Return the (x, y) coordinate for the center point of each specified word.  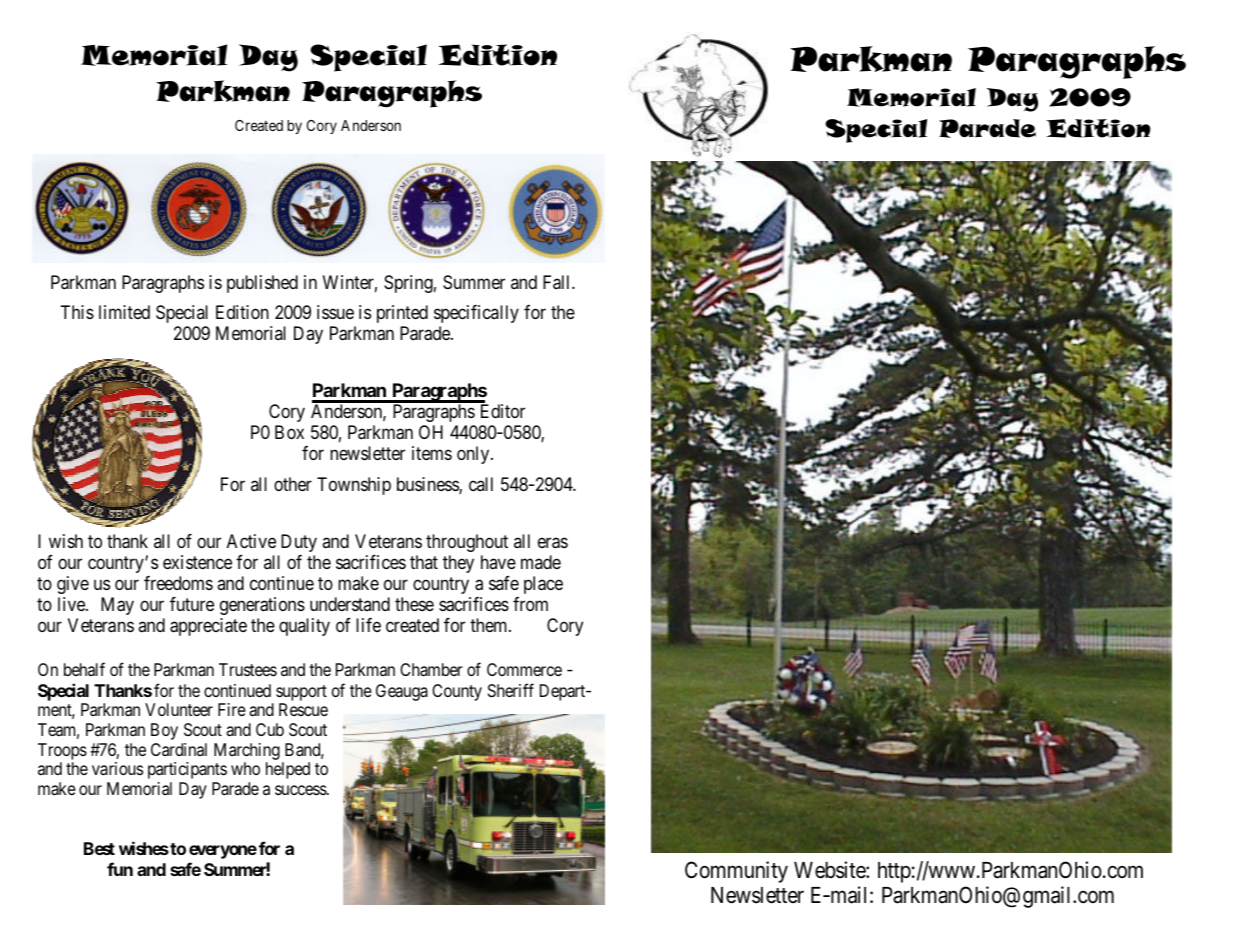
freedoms (178, 583)
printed (402, 314)
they (458, 564)
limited (124, 312)
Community (736, 872)
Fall (558, 282)
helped (288, 770)
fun (120, 869)
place (543, 585)
